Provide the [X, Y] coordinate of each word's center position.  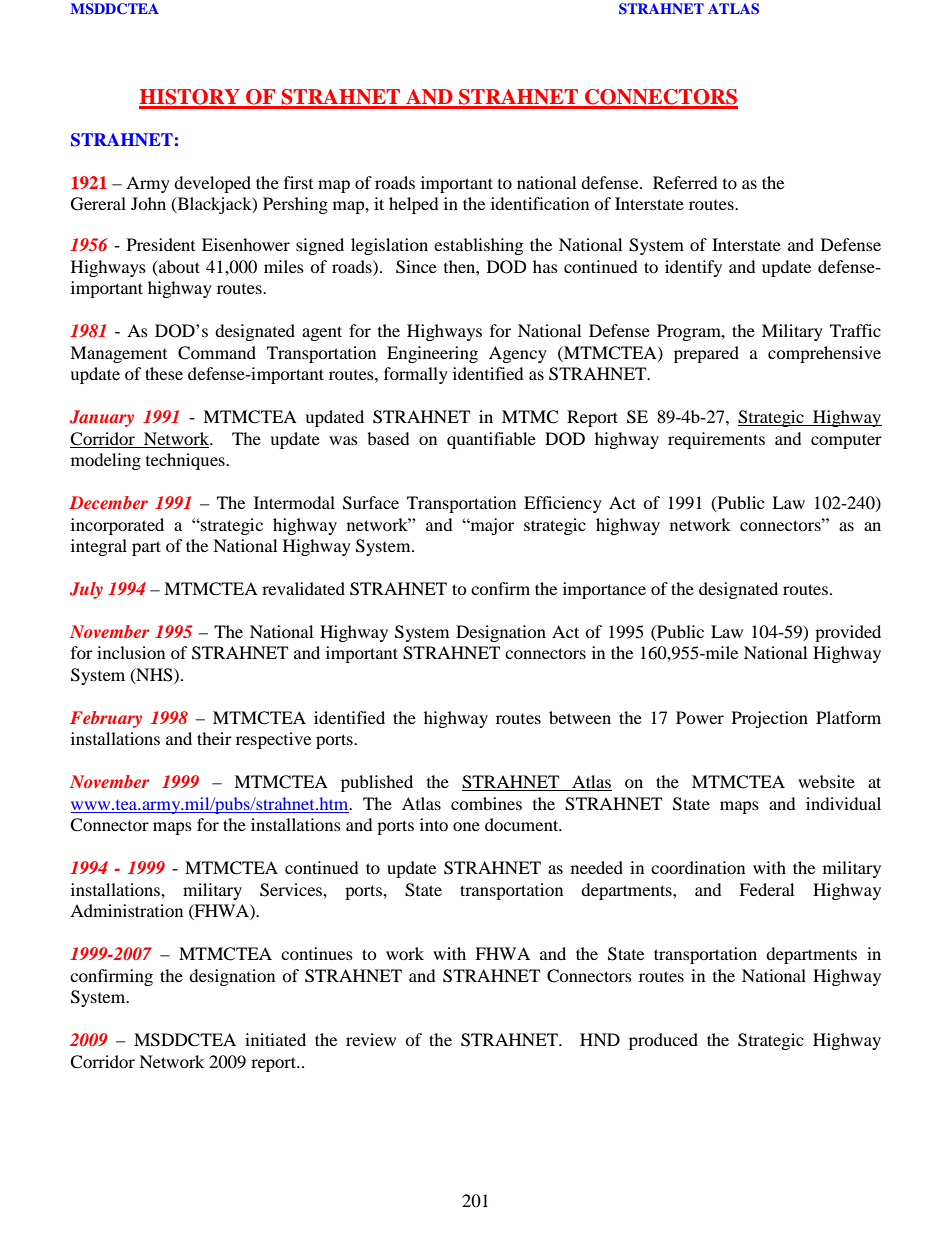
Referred [685, 182]
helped [414, 205]
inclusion [131, 652]
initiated [275, 1039]
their [214, 738]
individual [843, 803]
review [371, 1039]
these [164, 373]
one [466, 826]
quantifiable [491, 440]
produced [663, 1041]
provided [848, 633]
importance [604, 590]
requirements [716, 440]
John [148, 203]
